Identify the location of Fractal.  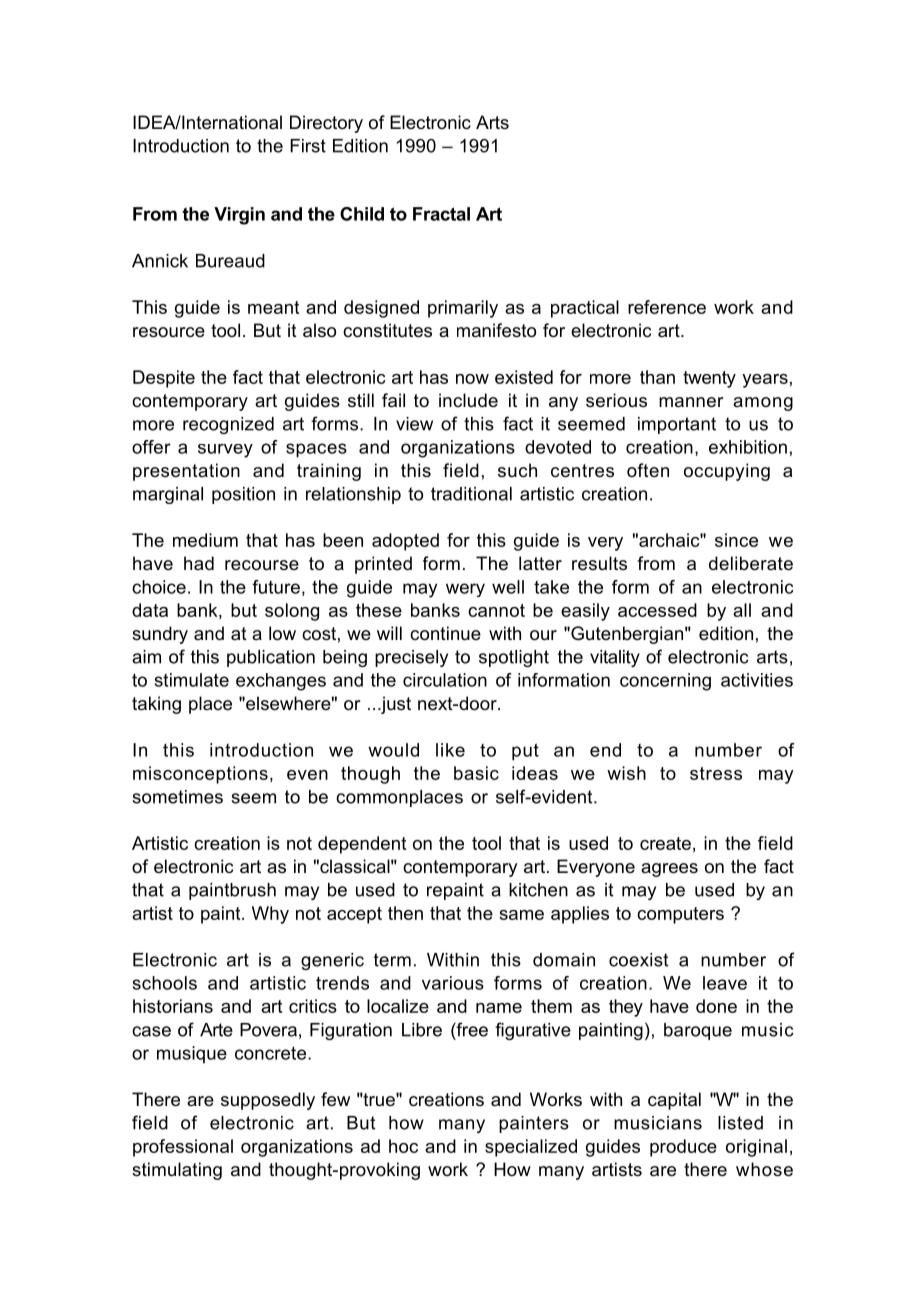
(441, 214).
